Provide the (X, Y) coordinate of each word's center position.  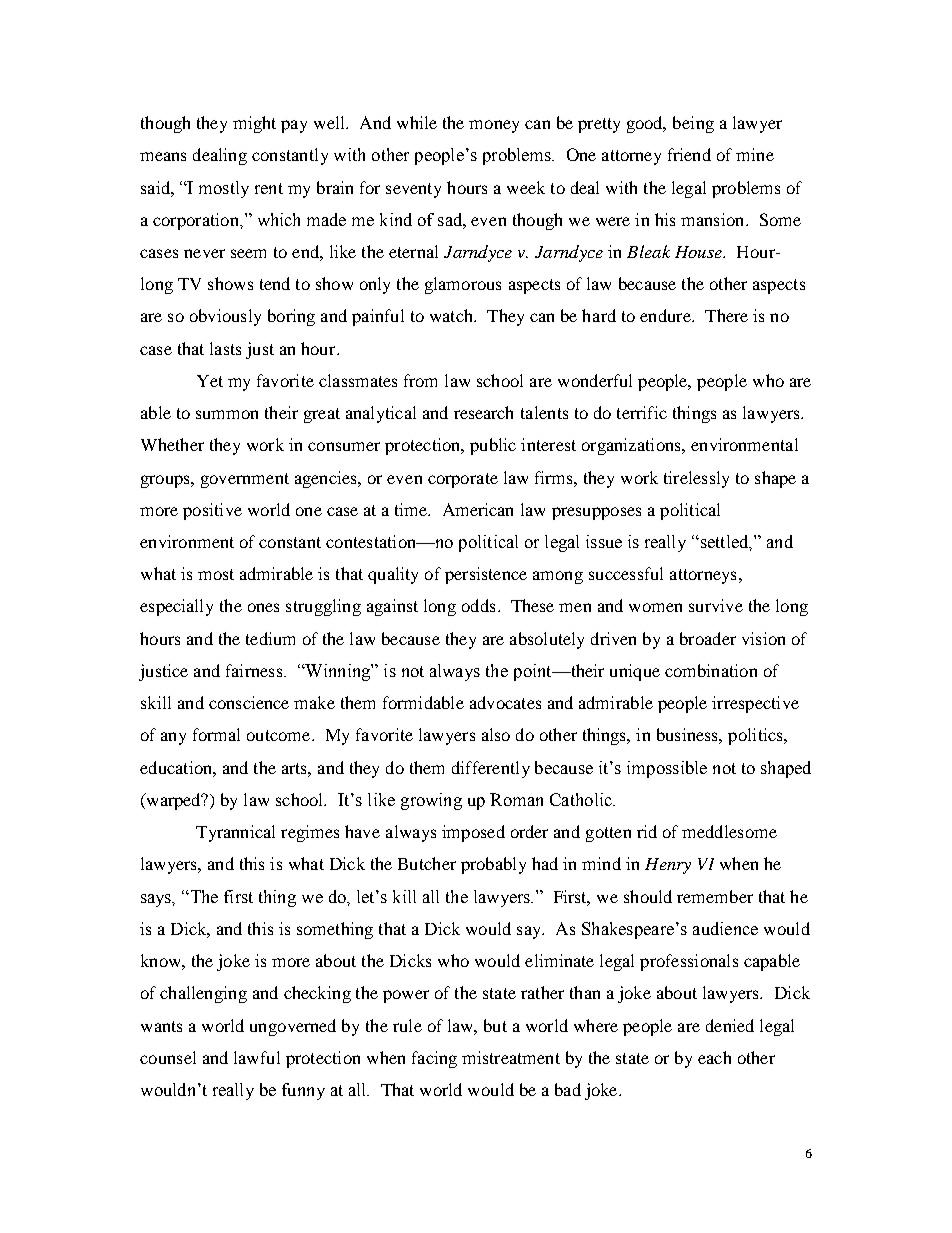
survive (716, 605)
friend (689, 154)
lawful (257, 1057)
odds (478, 605)
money (494, 126)
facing (434, 1059)
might (254, 124)
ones (263, 607)
